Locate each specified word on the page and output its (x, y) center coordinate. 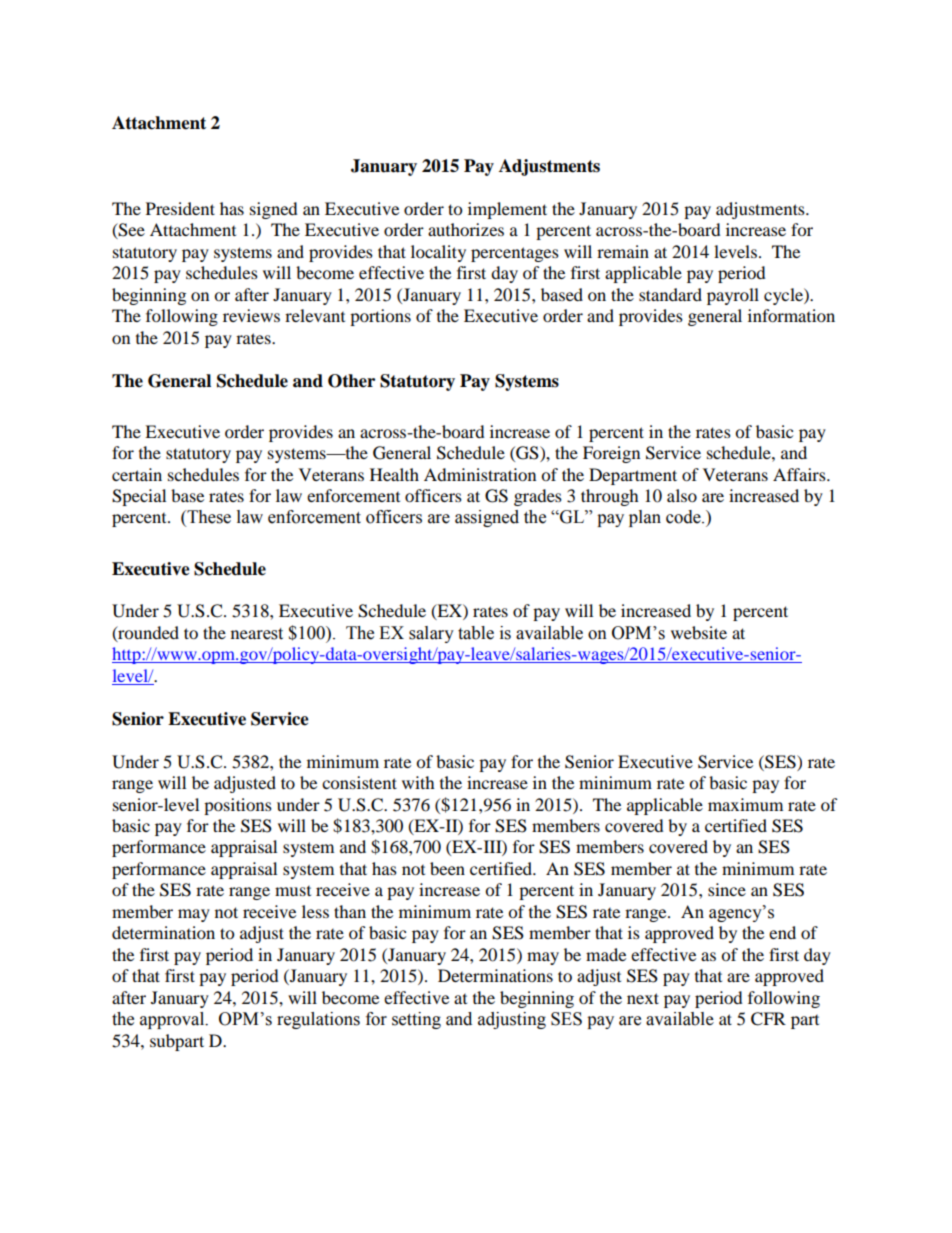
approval (173, 1020)
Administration (480, 474)
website (699, 632)
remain (623, 251)
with (418, 782)
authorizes (466, 229)
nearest (257, 634)
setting (416, 1020)
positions (238, 806)
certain (137, 474)
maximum (745, 804)
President (180, 208)
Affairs (800, 474)
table (476, 633)
